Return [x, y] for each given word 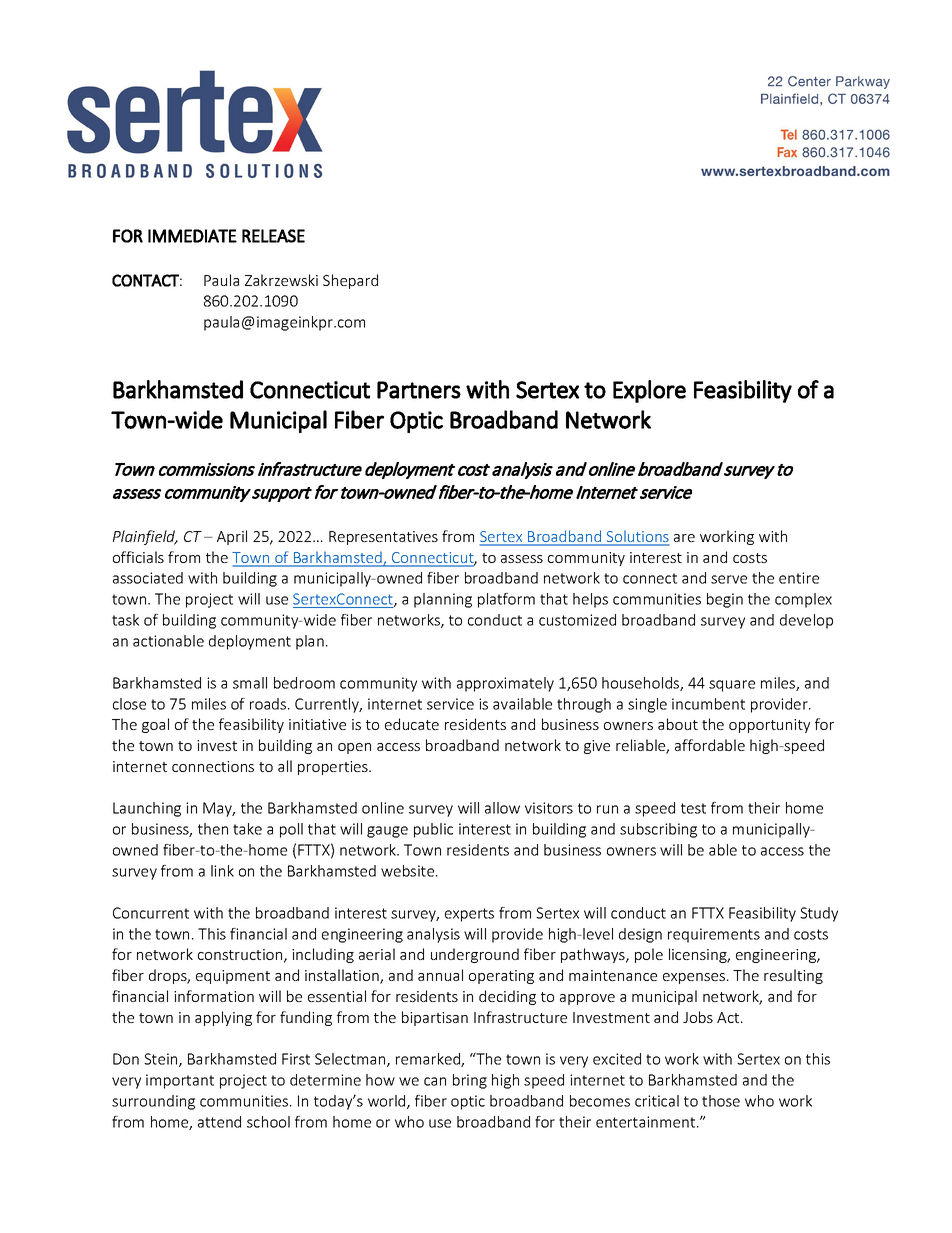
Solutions [636, 538]
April [232, 537]
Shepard [350, 281]
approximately [505, 684]
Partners [419, 390]
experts [469, 915]
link [222, 871]
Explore [649, 391]
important [180, 1081]
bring [470, 1081]
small [250, 683]
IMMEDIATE [192, 236]
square [732, 686]
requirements [714, 935]
